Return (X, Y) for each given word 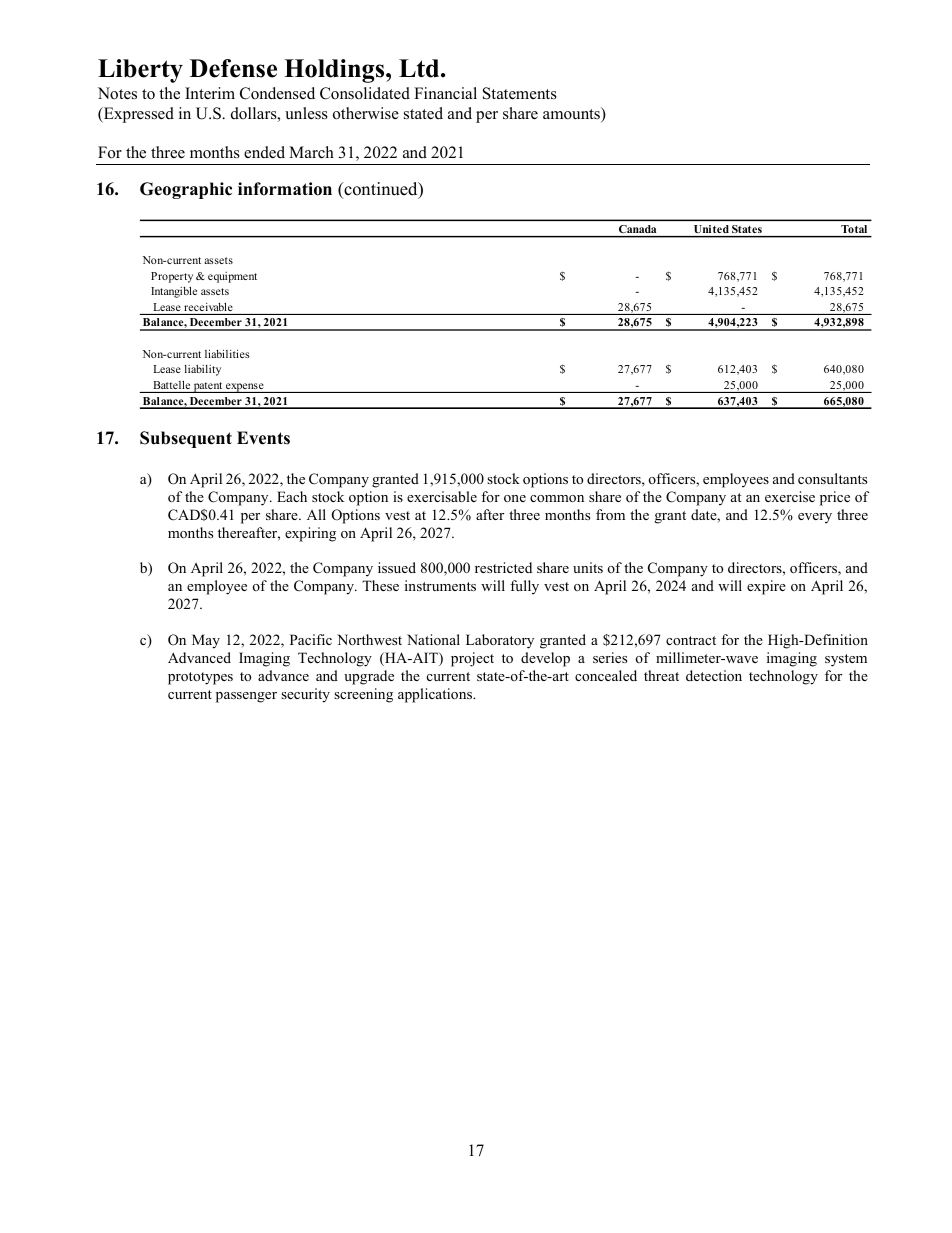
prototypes (200, 678)
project (472, 659)
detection (714, 675)
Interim (210, 93)
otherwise (366, 113)
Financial (445, 93)
